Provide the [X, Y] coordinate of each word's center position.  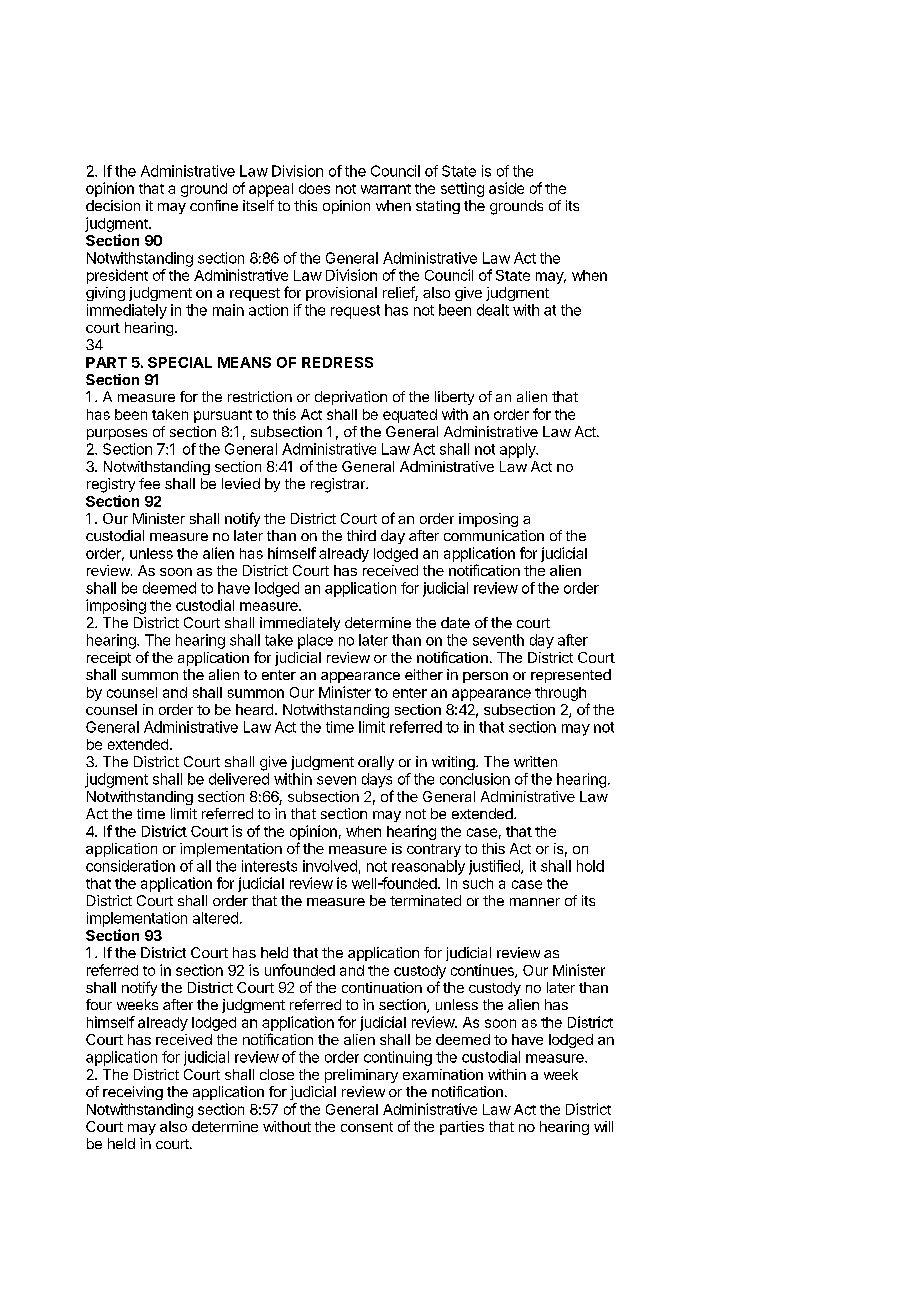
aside [506, 188]
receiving [133, 1093]
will [603, 1126]
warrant [386, 189]
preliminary [361, 1076]
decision [113, 205]
